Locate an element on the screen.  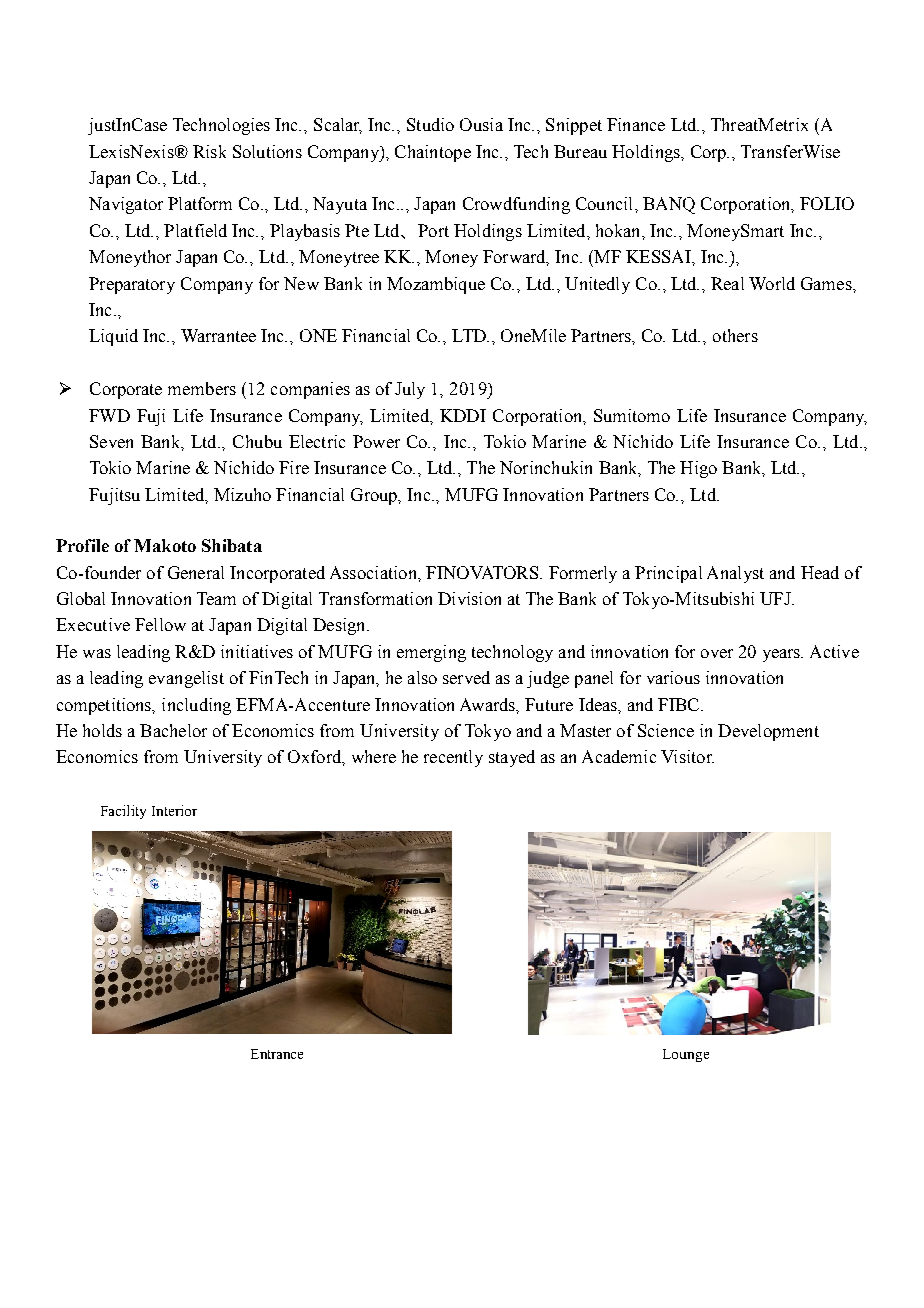
Studio is located at coordinates (430, 124).
